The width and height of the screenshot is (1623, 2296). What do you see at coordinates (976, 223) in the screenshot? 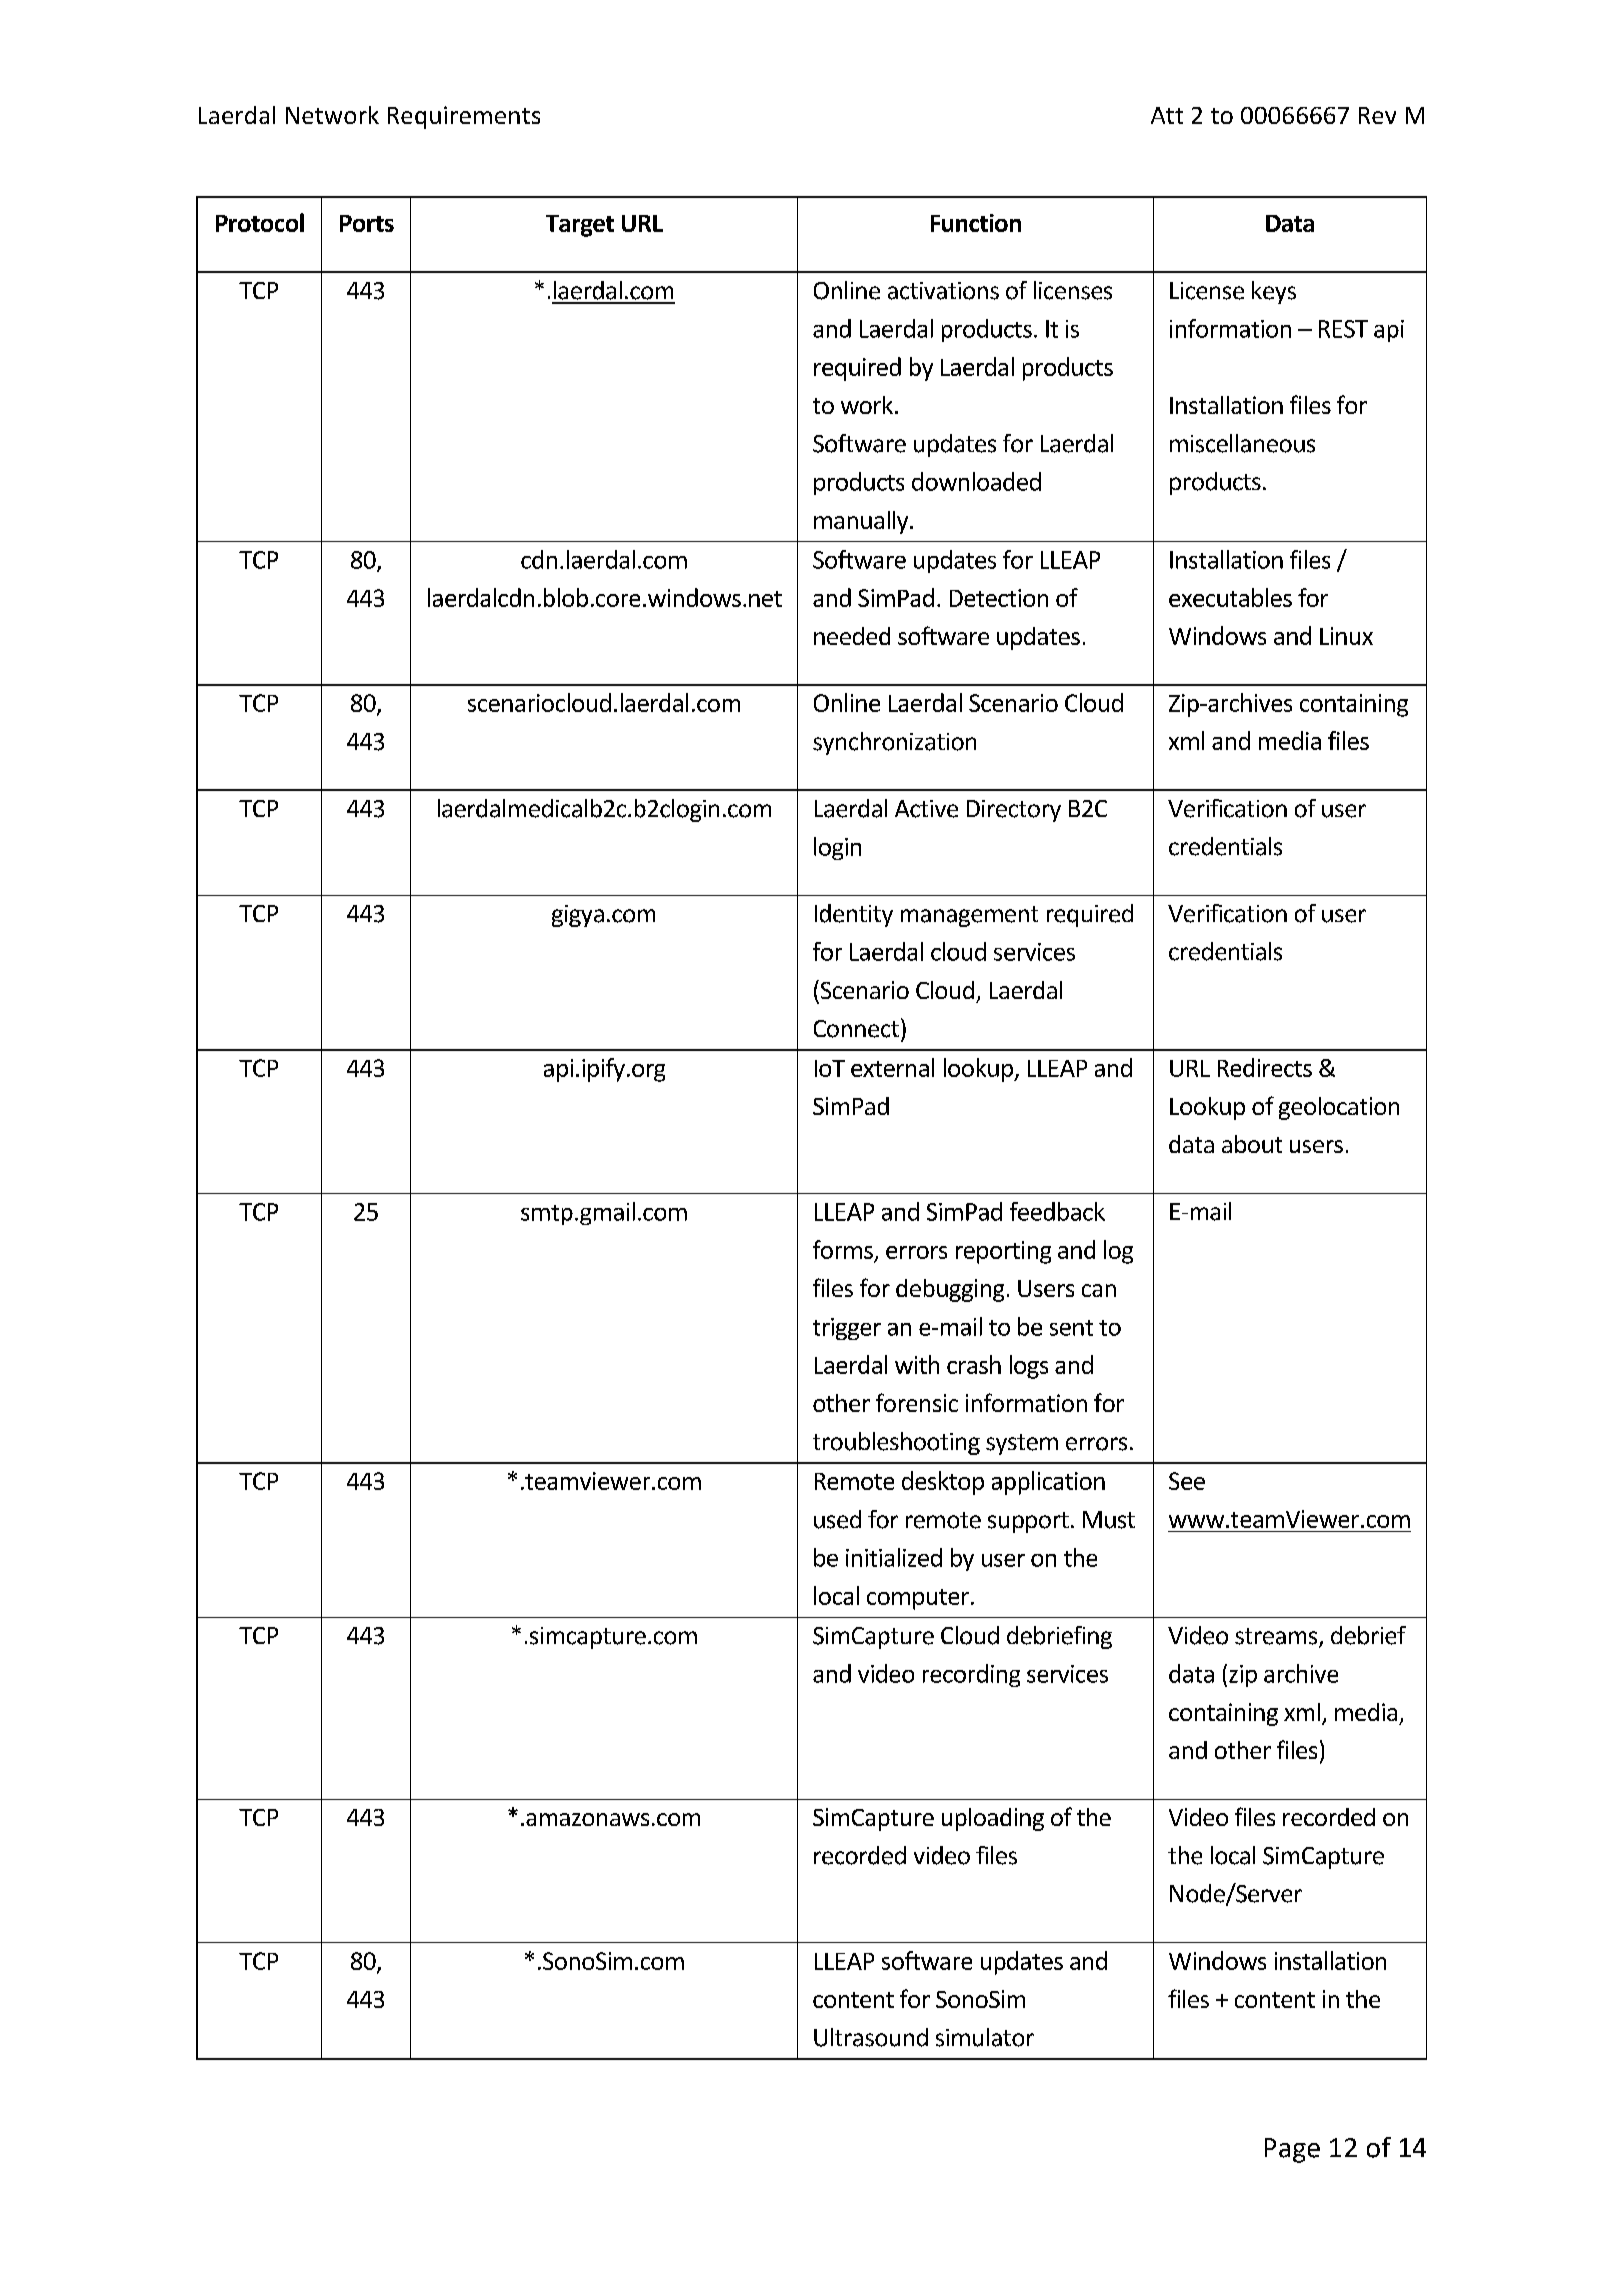
I see `Function` at bounding box center [976, 223].
